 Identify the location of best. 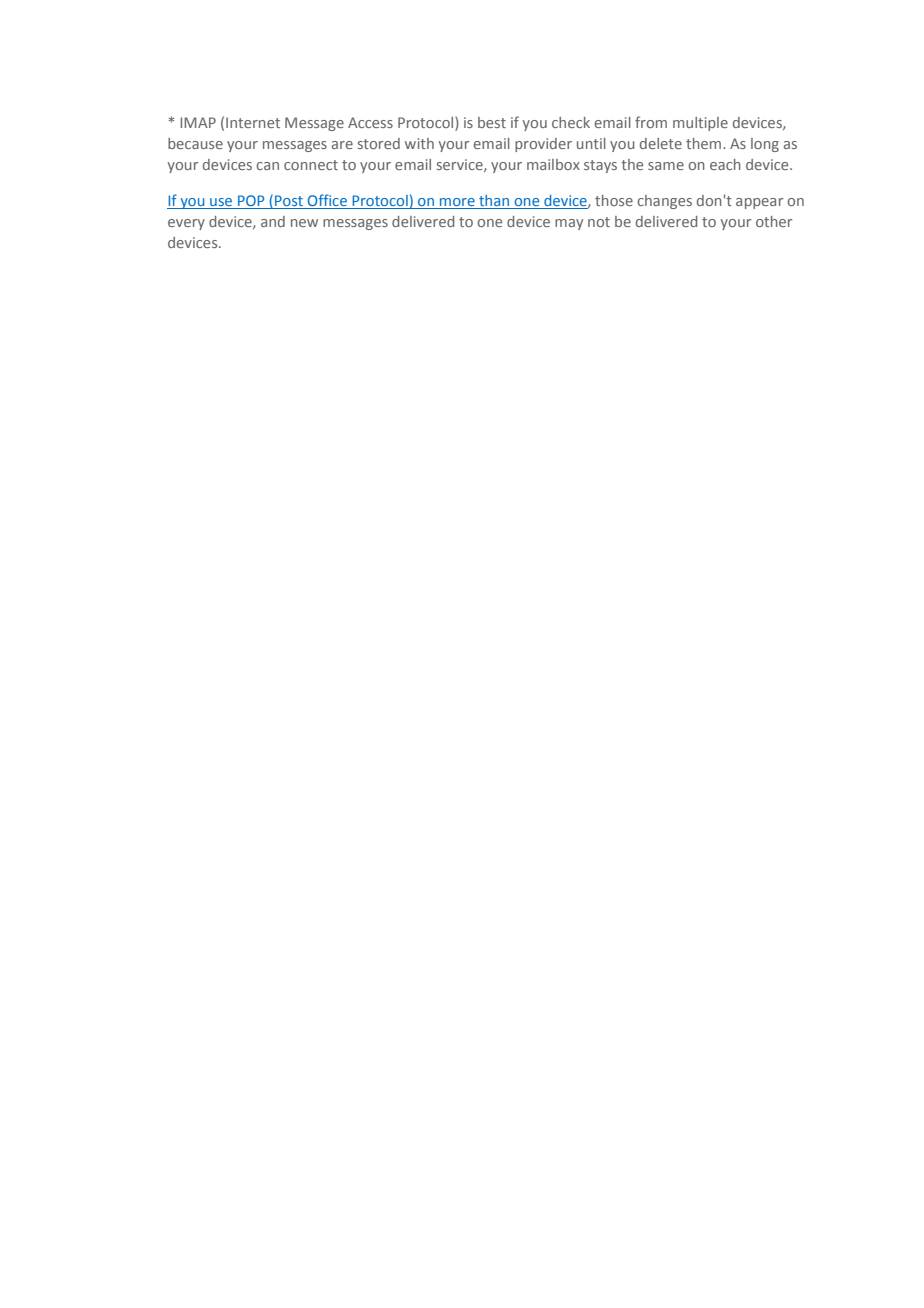
(492, 122).
